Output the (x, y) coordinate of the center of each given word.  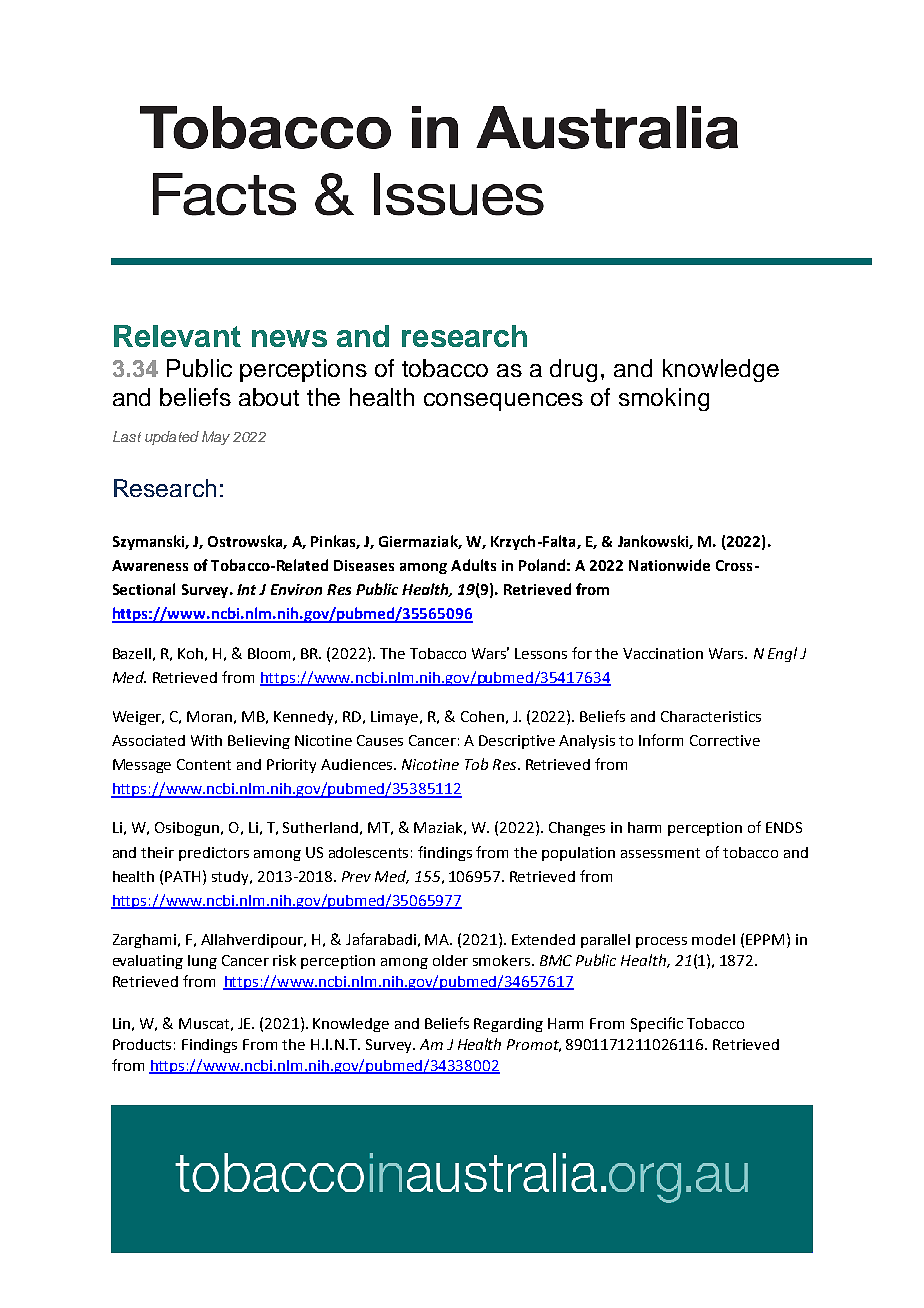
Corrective (725, 740)
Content (204, 764)
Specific (657, 1024)
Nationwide (669, 565)
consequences (503, 402)
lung (202, 962)
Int (246, 589)
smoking (664, 399)
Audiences (358, 764)
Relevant (177, 336)
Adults (473, 565)
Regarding (508, 1025)
